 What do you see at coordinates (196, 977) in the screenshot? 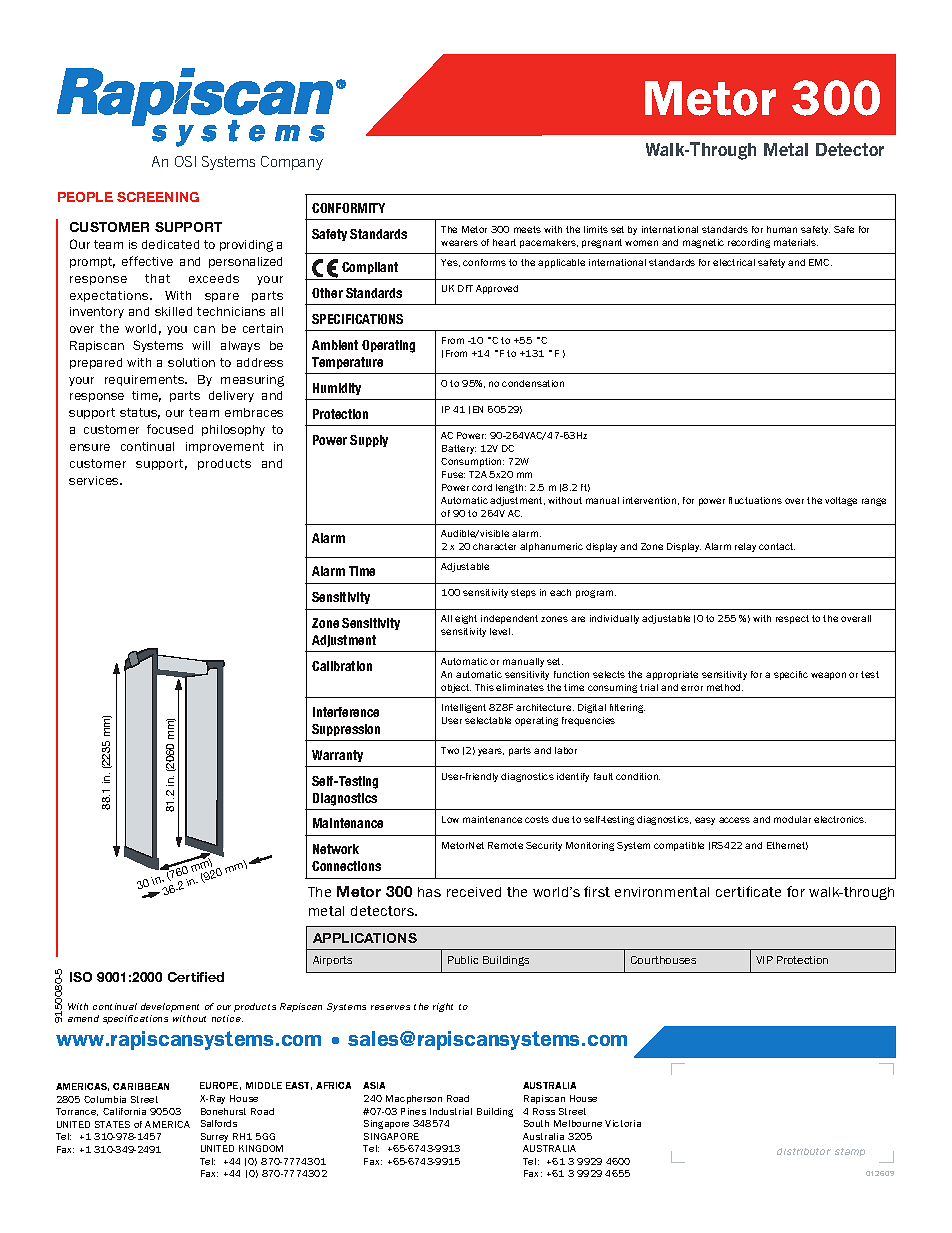
I see `Certified` at bounding box center [196, 977].
